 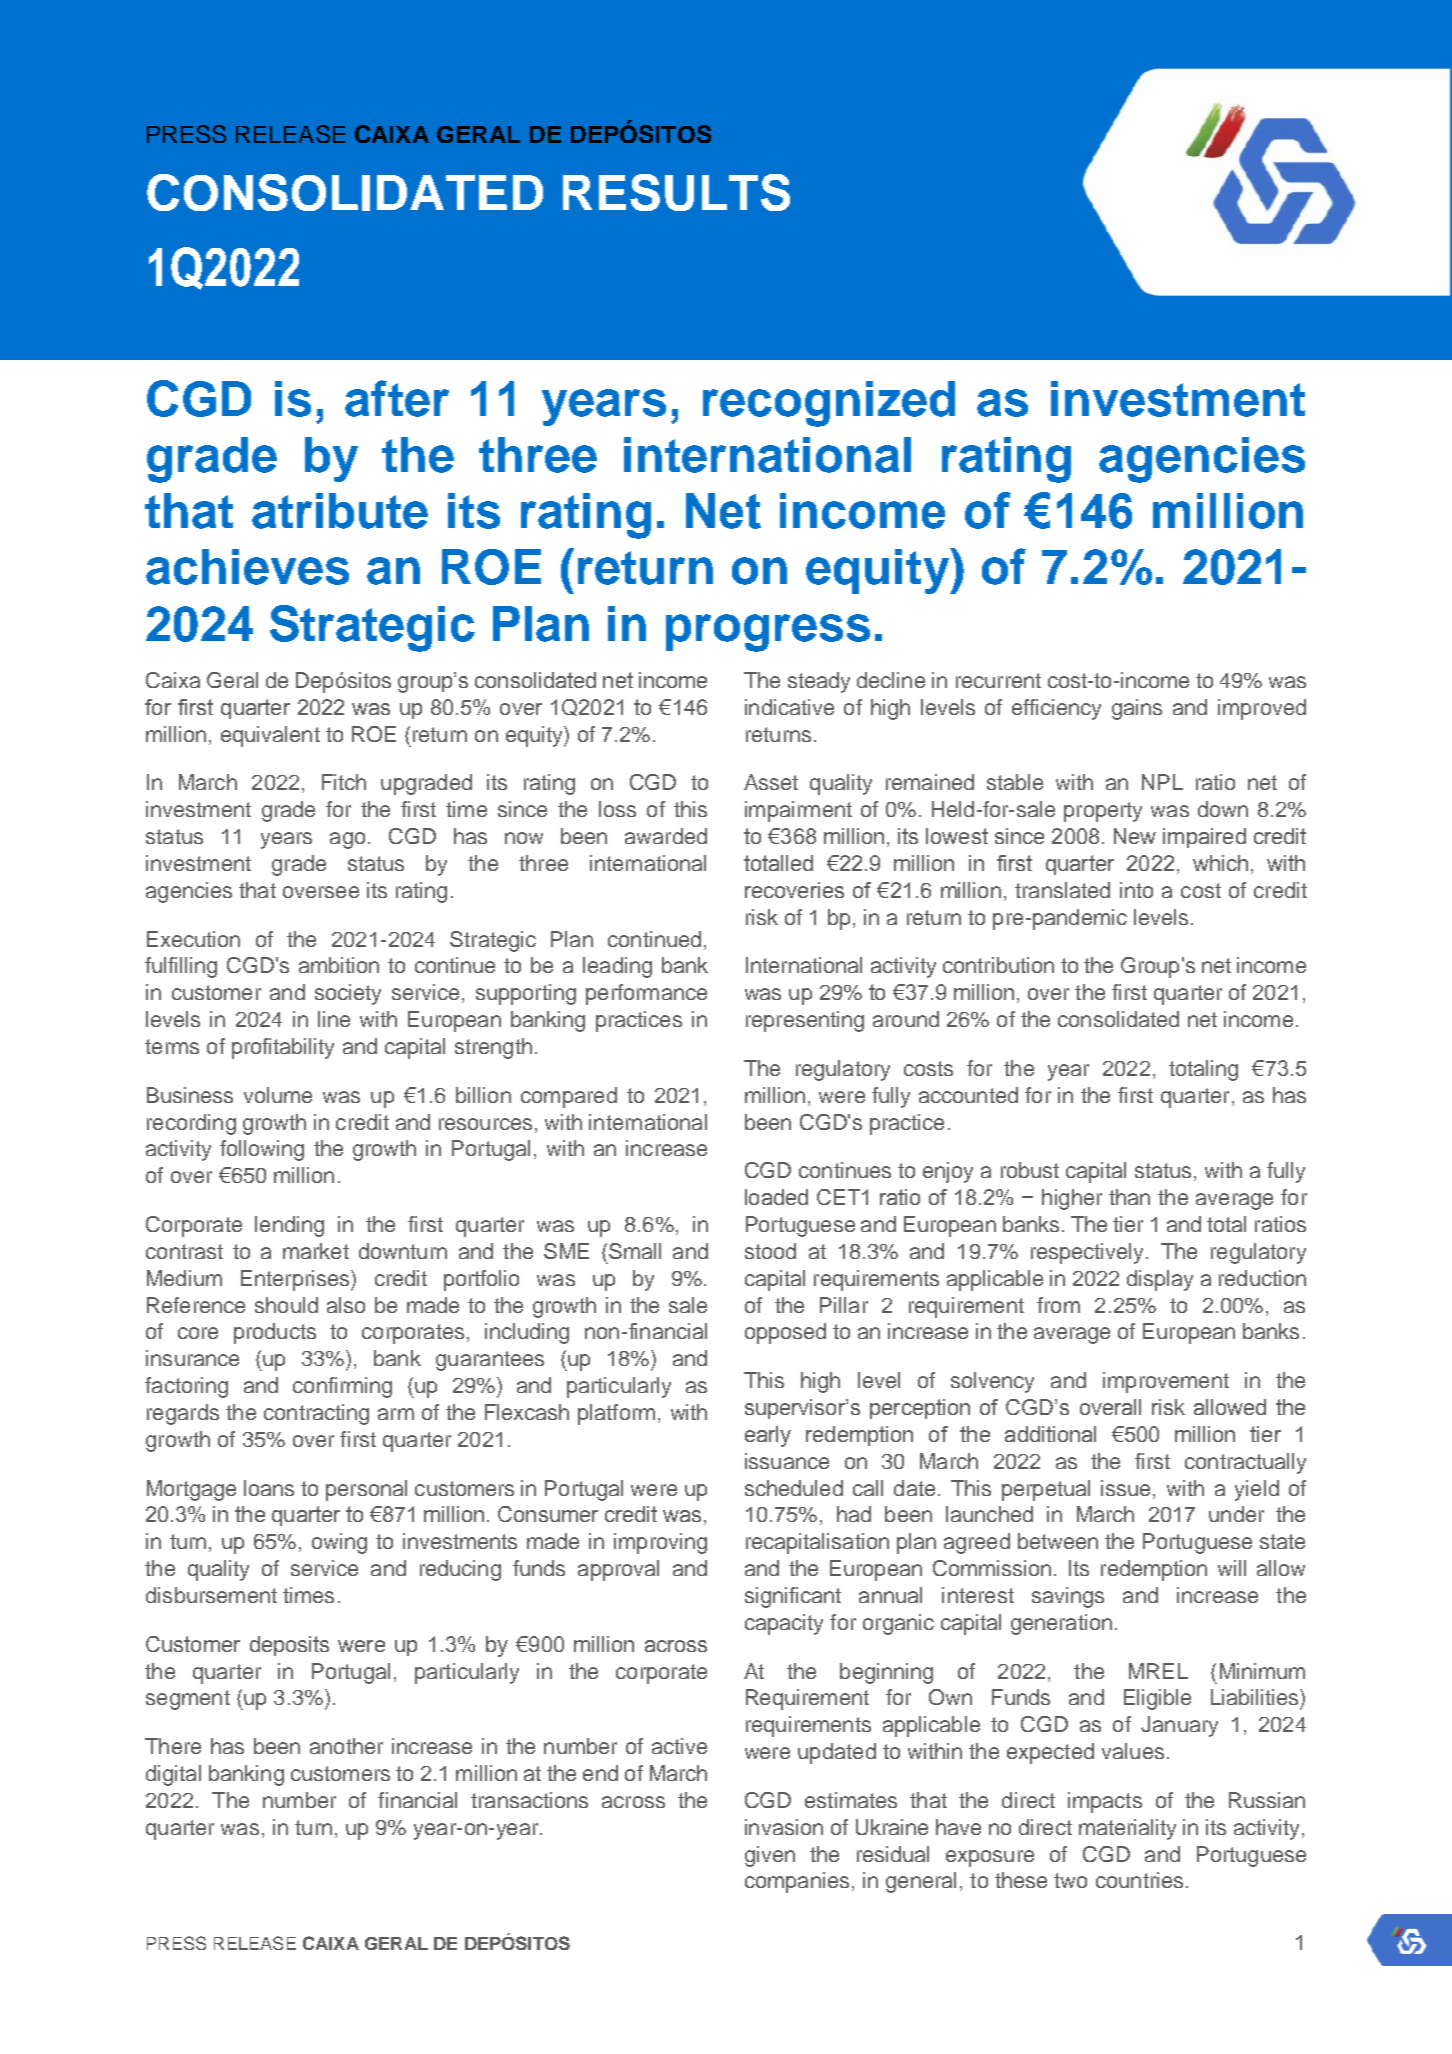 I want to click on RESULTS, so click(x=676, y=192).
